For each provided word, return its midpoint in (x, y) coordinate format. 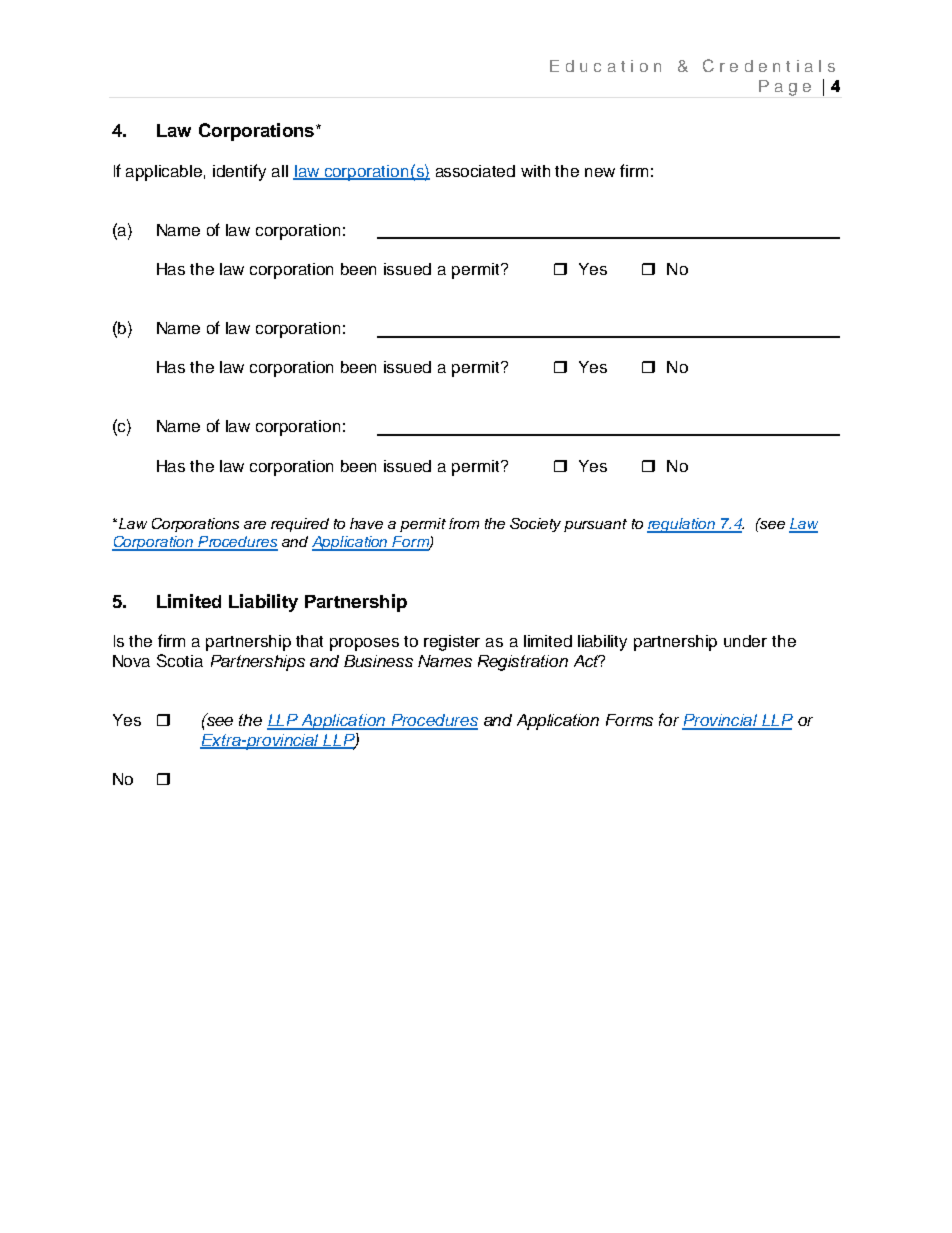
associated (475, 171)
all (280, 171)
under (745, 641)
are (255, 525)
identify (239, 172)
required (300, 525)
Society (535, 525)
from (464, 523)
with (535, 171)
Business (378, 661)
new (600, 172)
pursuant (595, 525)
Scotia (180, 660)
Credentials (769, 65)
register (452, 643)
